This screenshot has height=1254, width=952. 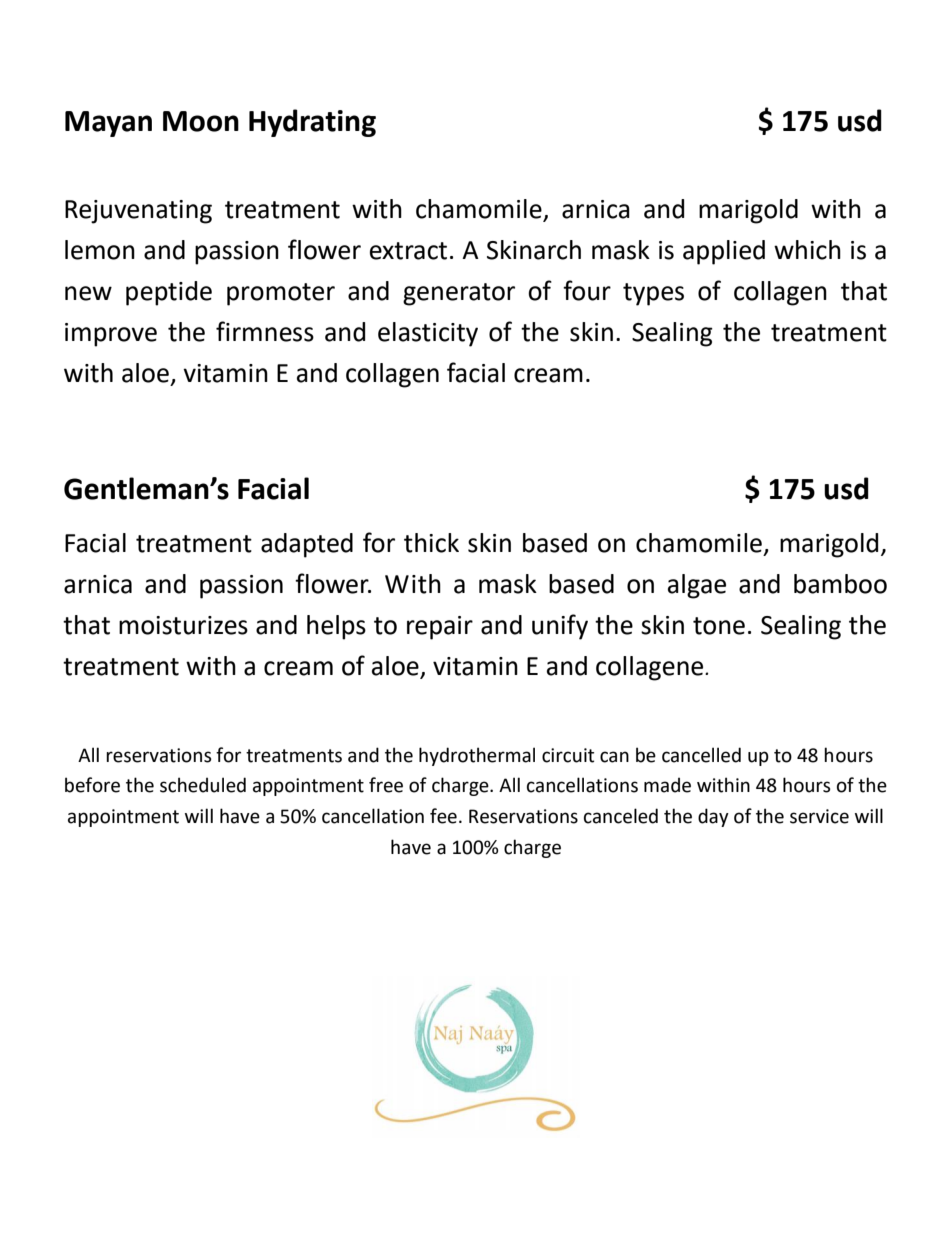 What do you see at coordinates (459, 294) in the screenshot?
I see `generator` at bounding box center [459, 294].
